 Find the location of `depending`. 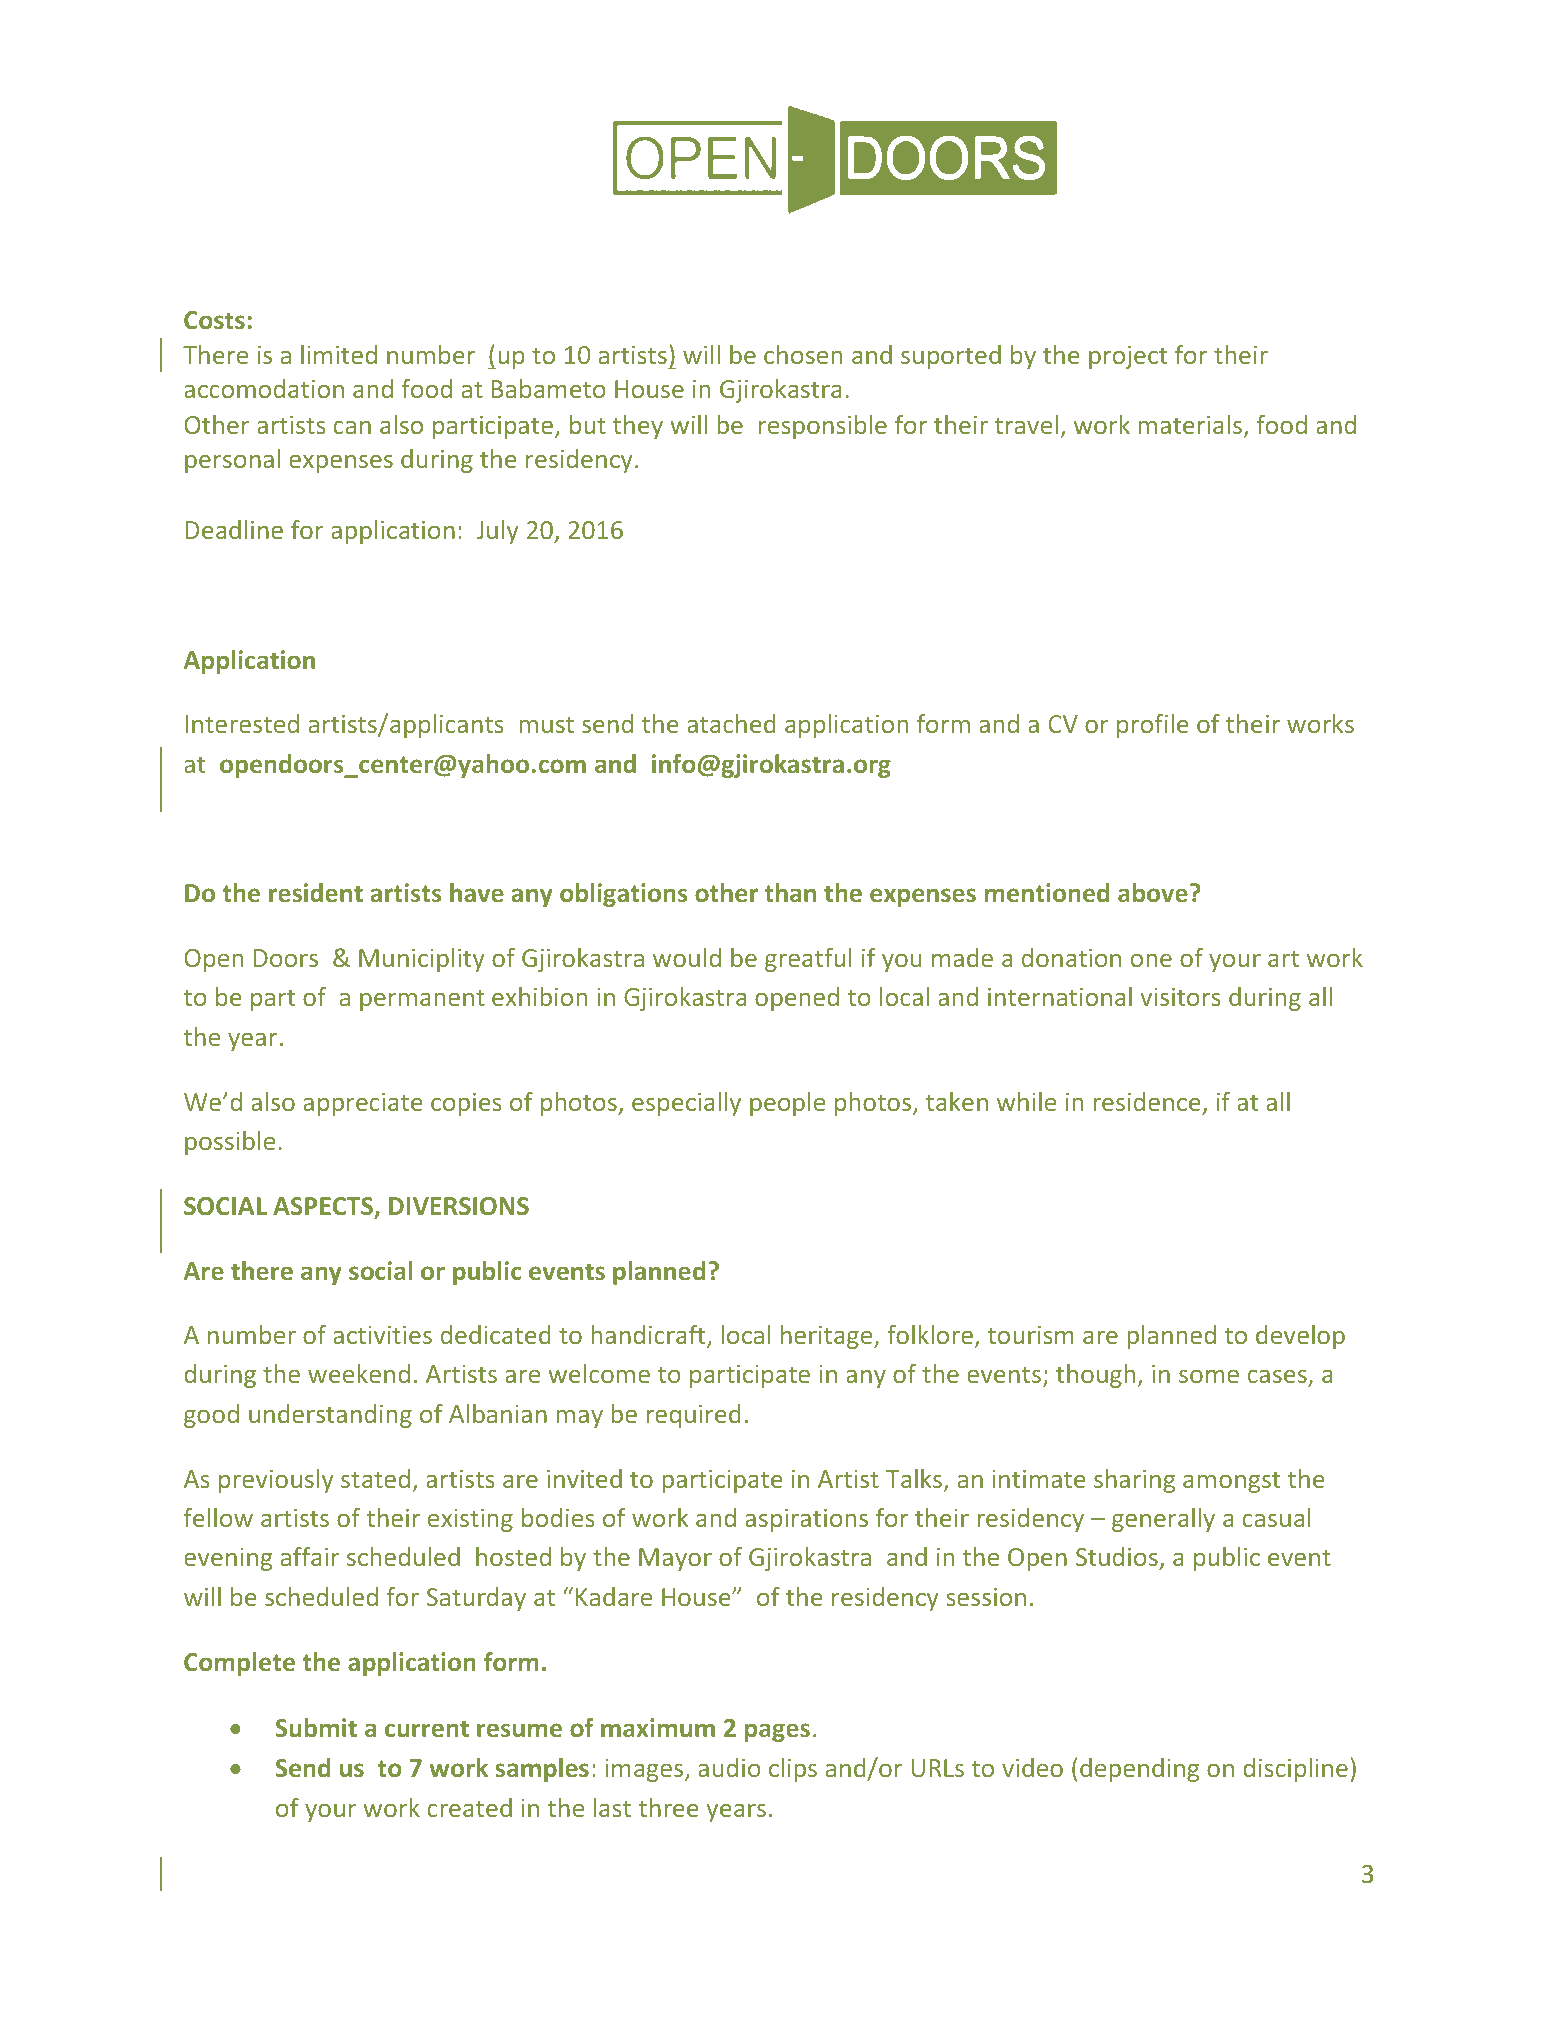

depending is located at coordinates (1139, 1770).
